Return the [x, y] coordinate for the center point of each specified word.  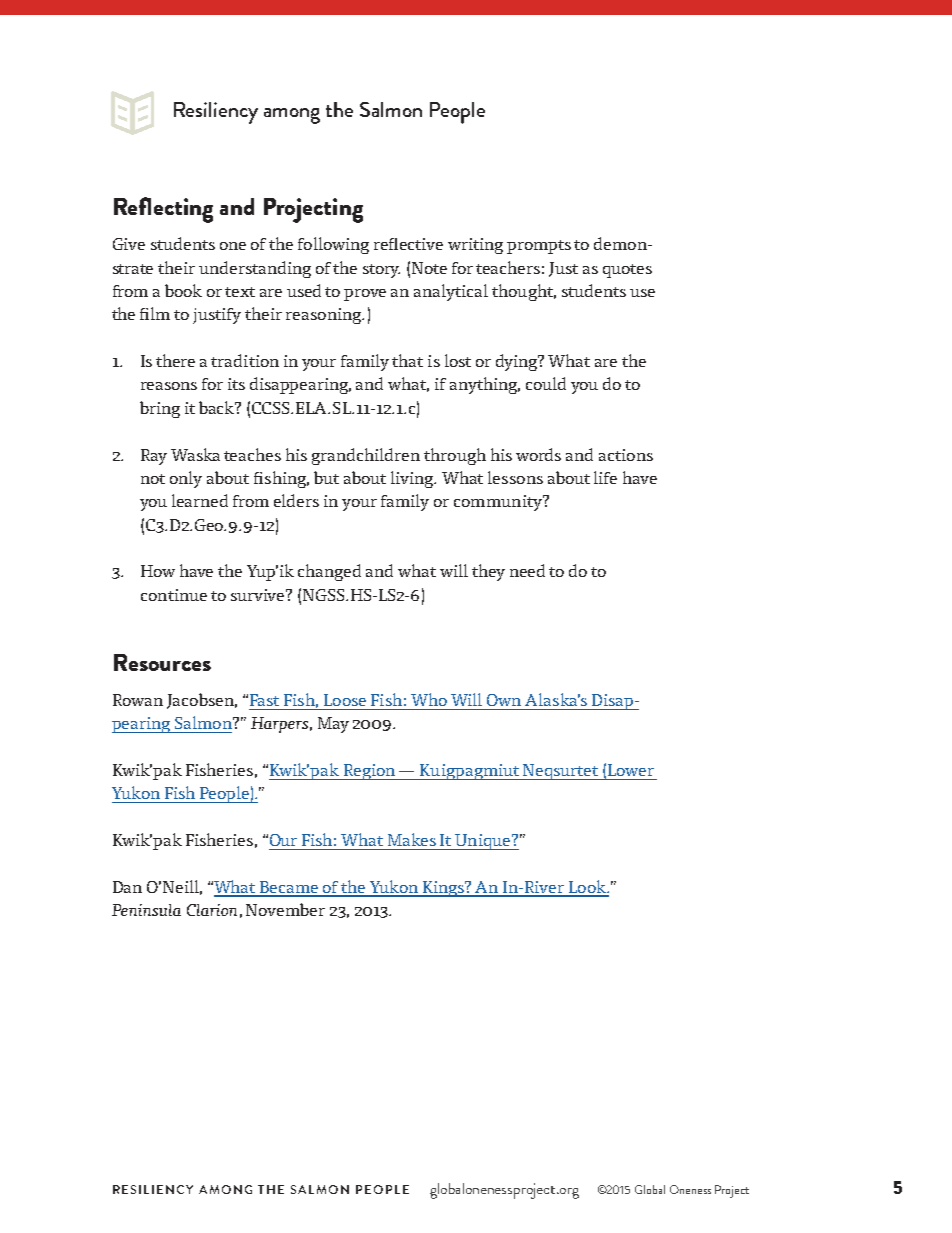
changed [329, 572]
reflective [408, 244]
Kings [443, 889]
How [158, 571]
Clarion [212, 910]
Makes [412, 839]
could [546, 383]
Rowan [138, 700]
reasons [169, 386]
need [527, 570]
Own [504, 700]
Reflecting [163, 210]
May [333, 725]
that [407, 360]
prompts [539, 247]
